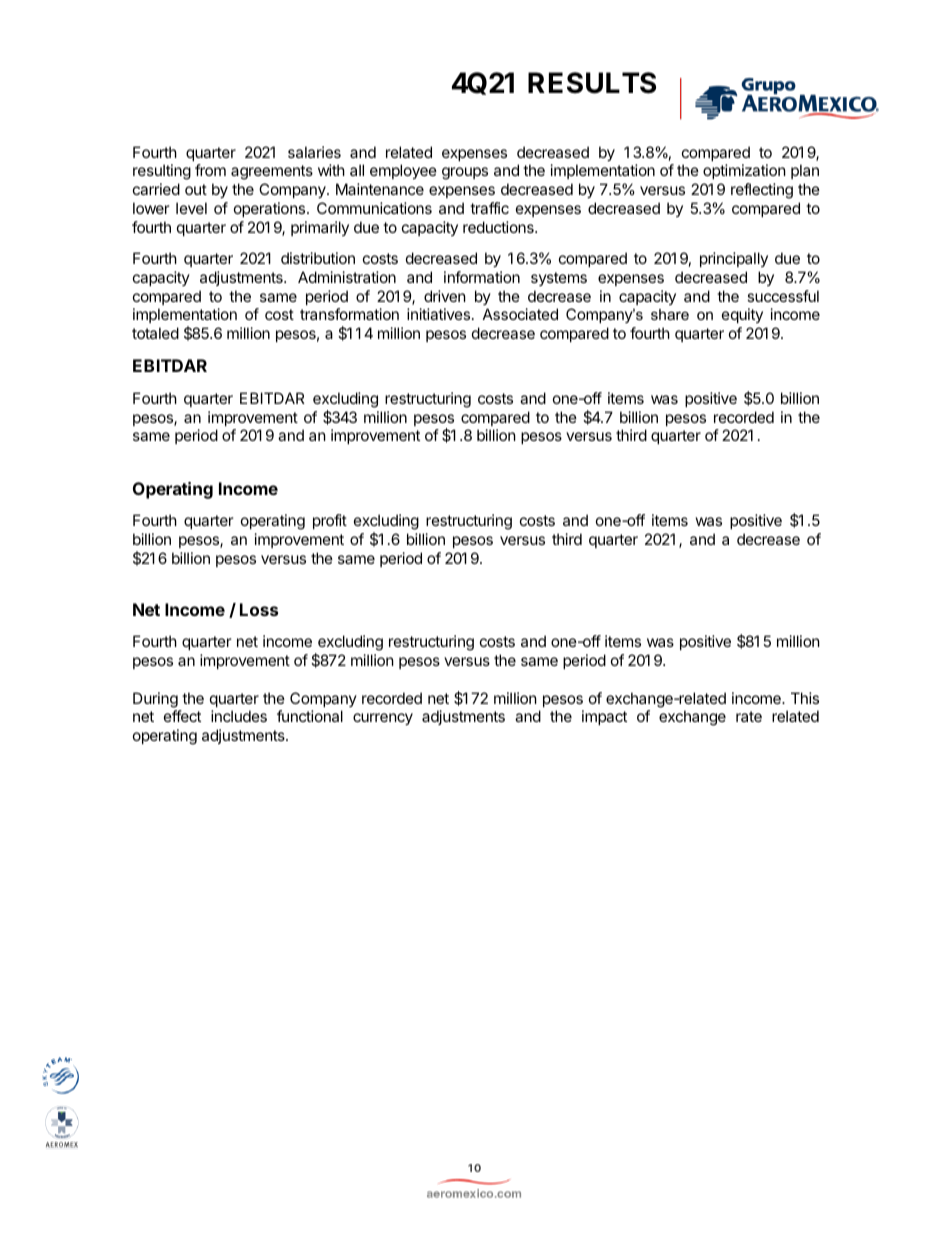 The height and width of the screenshot is (1233, 952). I want to click on profit, so click(330, 521).
